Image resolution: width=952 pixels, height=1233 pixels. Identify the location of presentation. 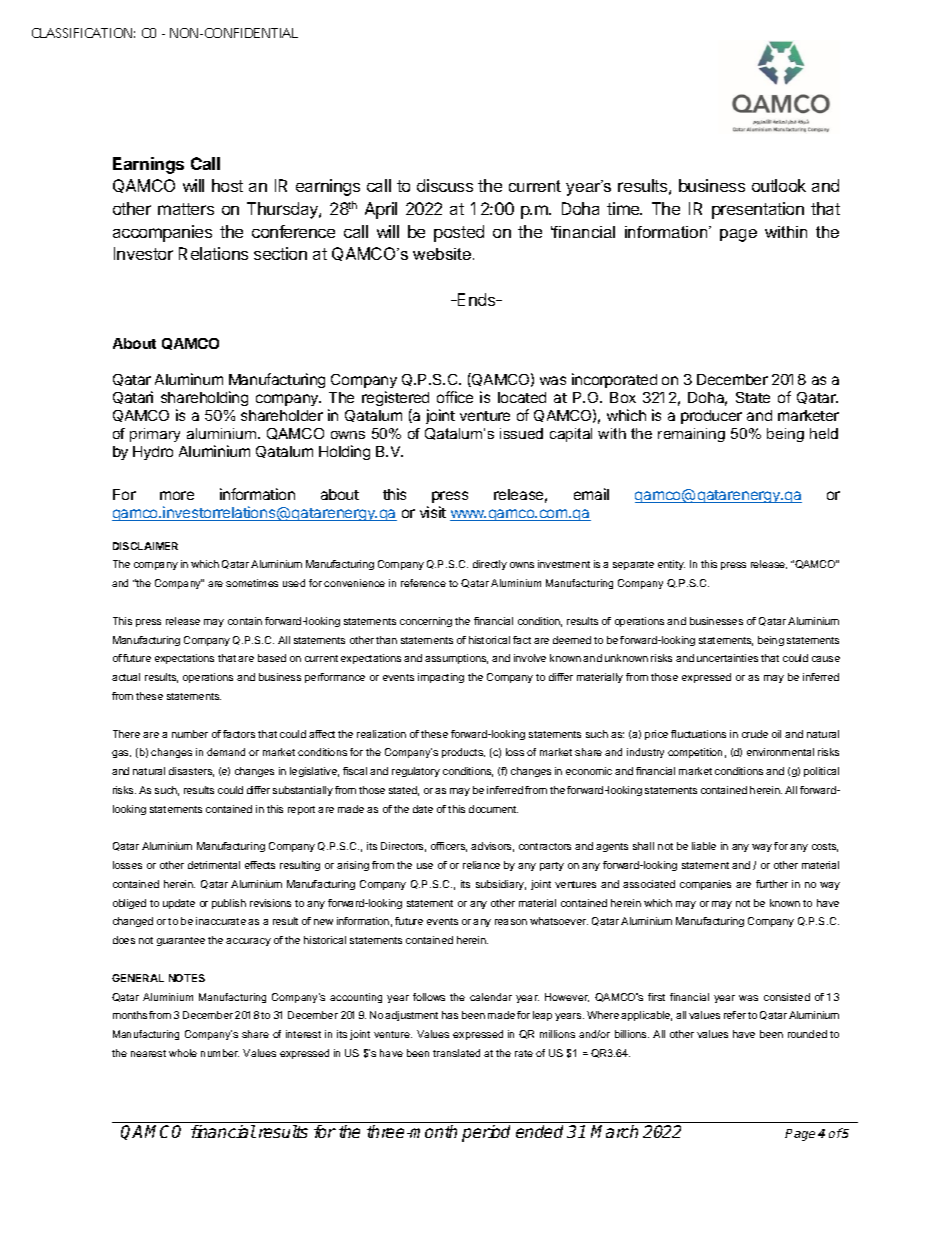
(758, 210).
